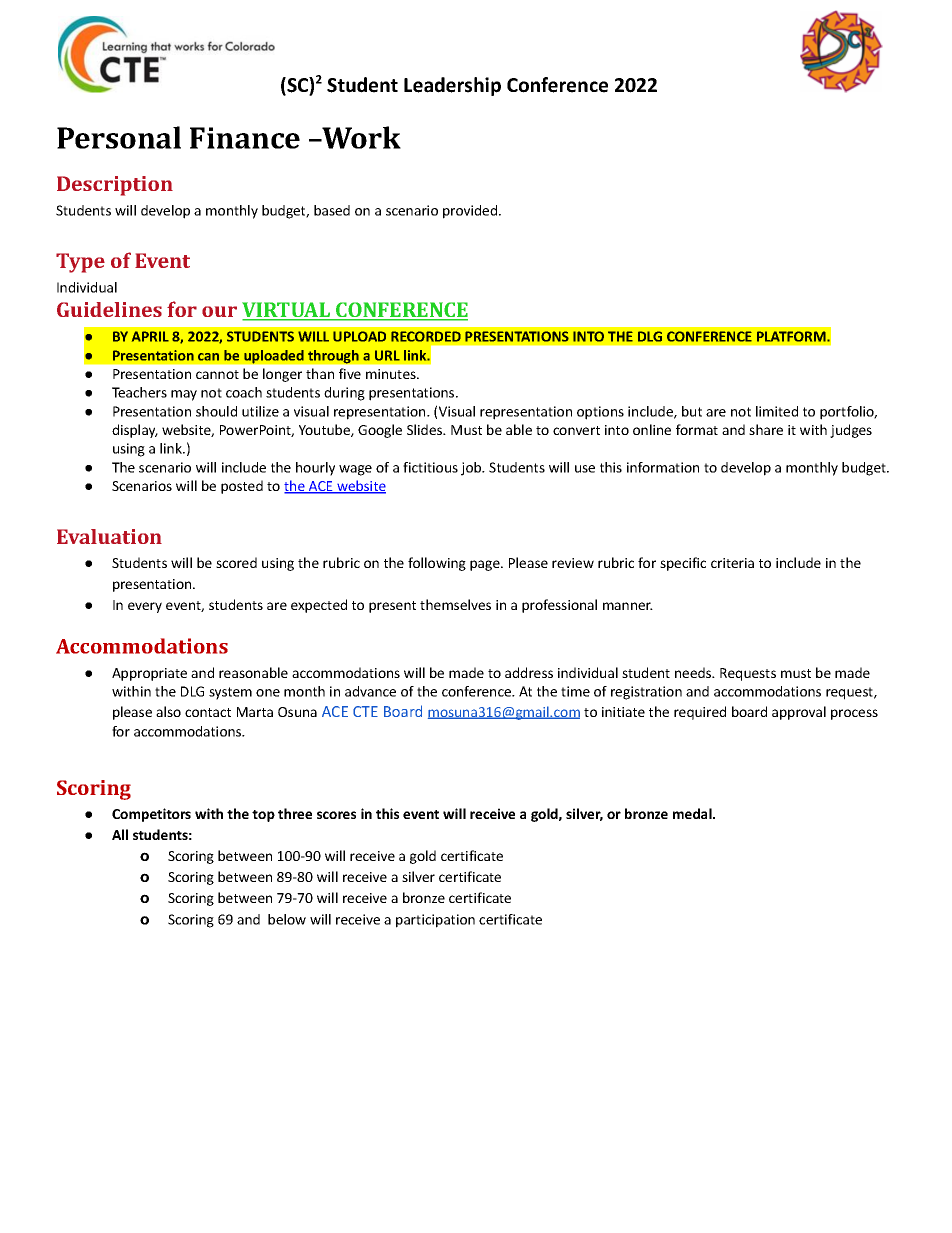 Image resolution: width=952 pixels, height=1233 pixels. What do you see at coordinates (119, 137) in the image?
I see `Personal` at bounding box center [119, 137].
